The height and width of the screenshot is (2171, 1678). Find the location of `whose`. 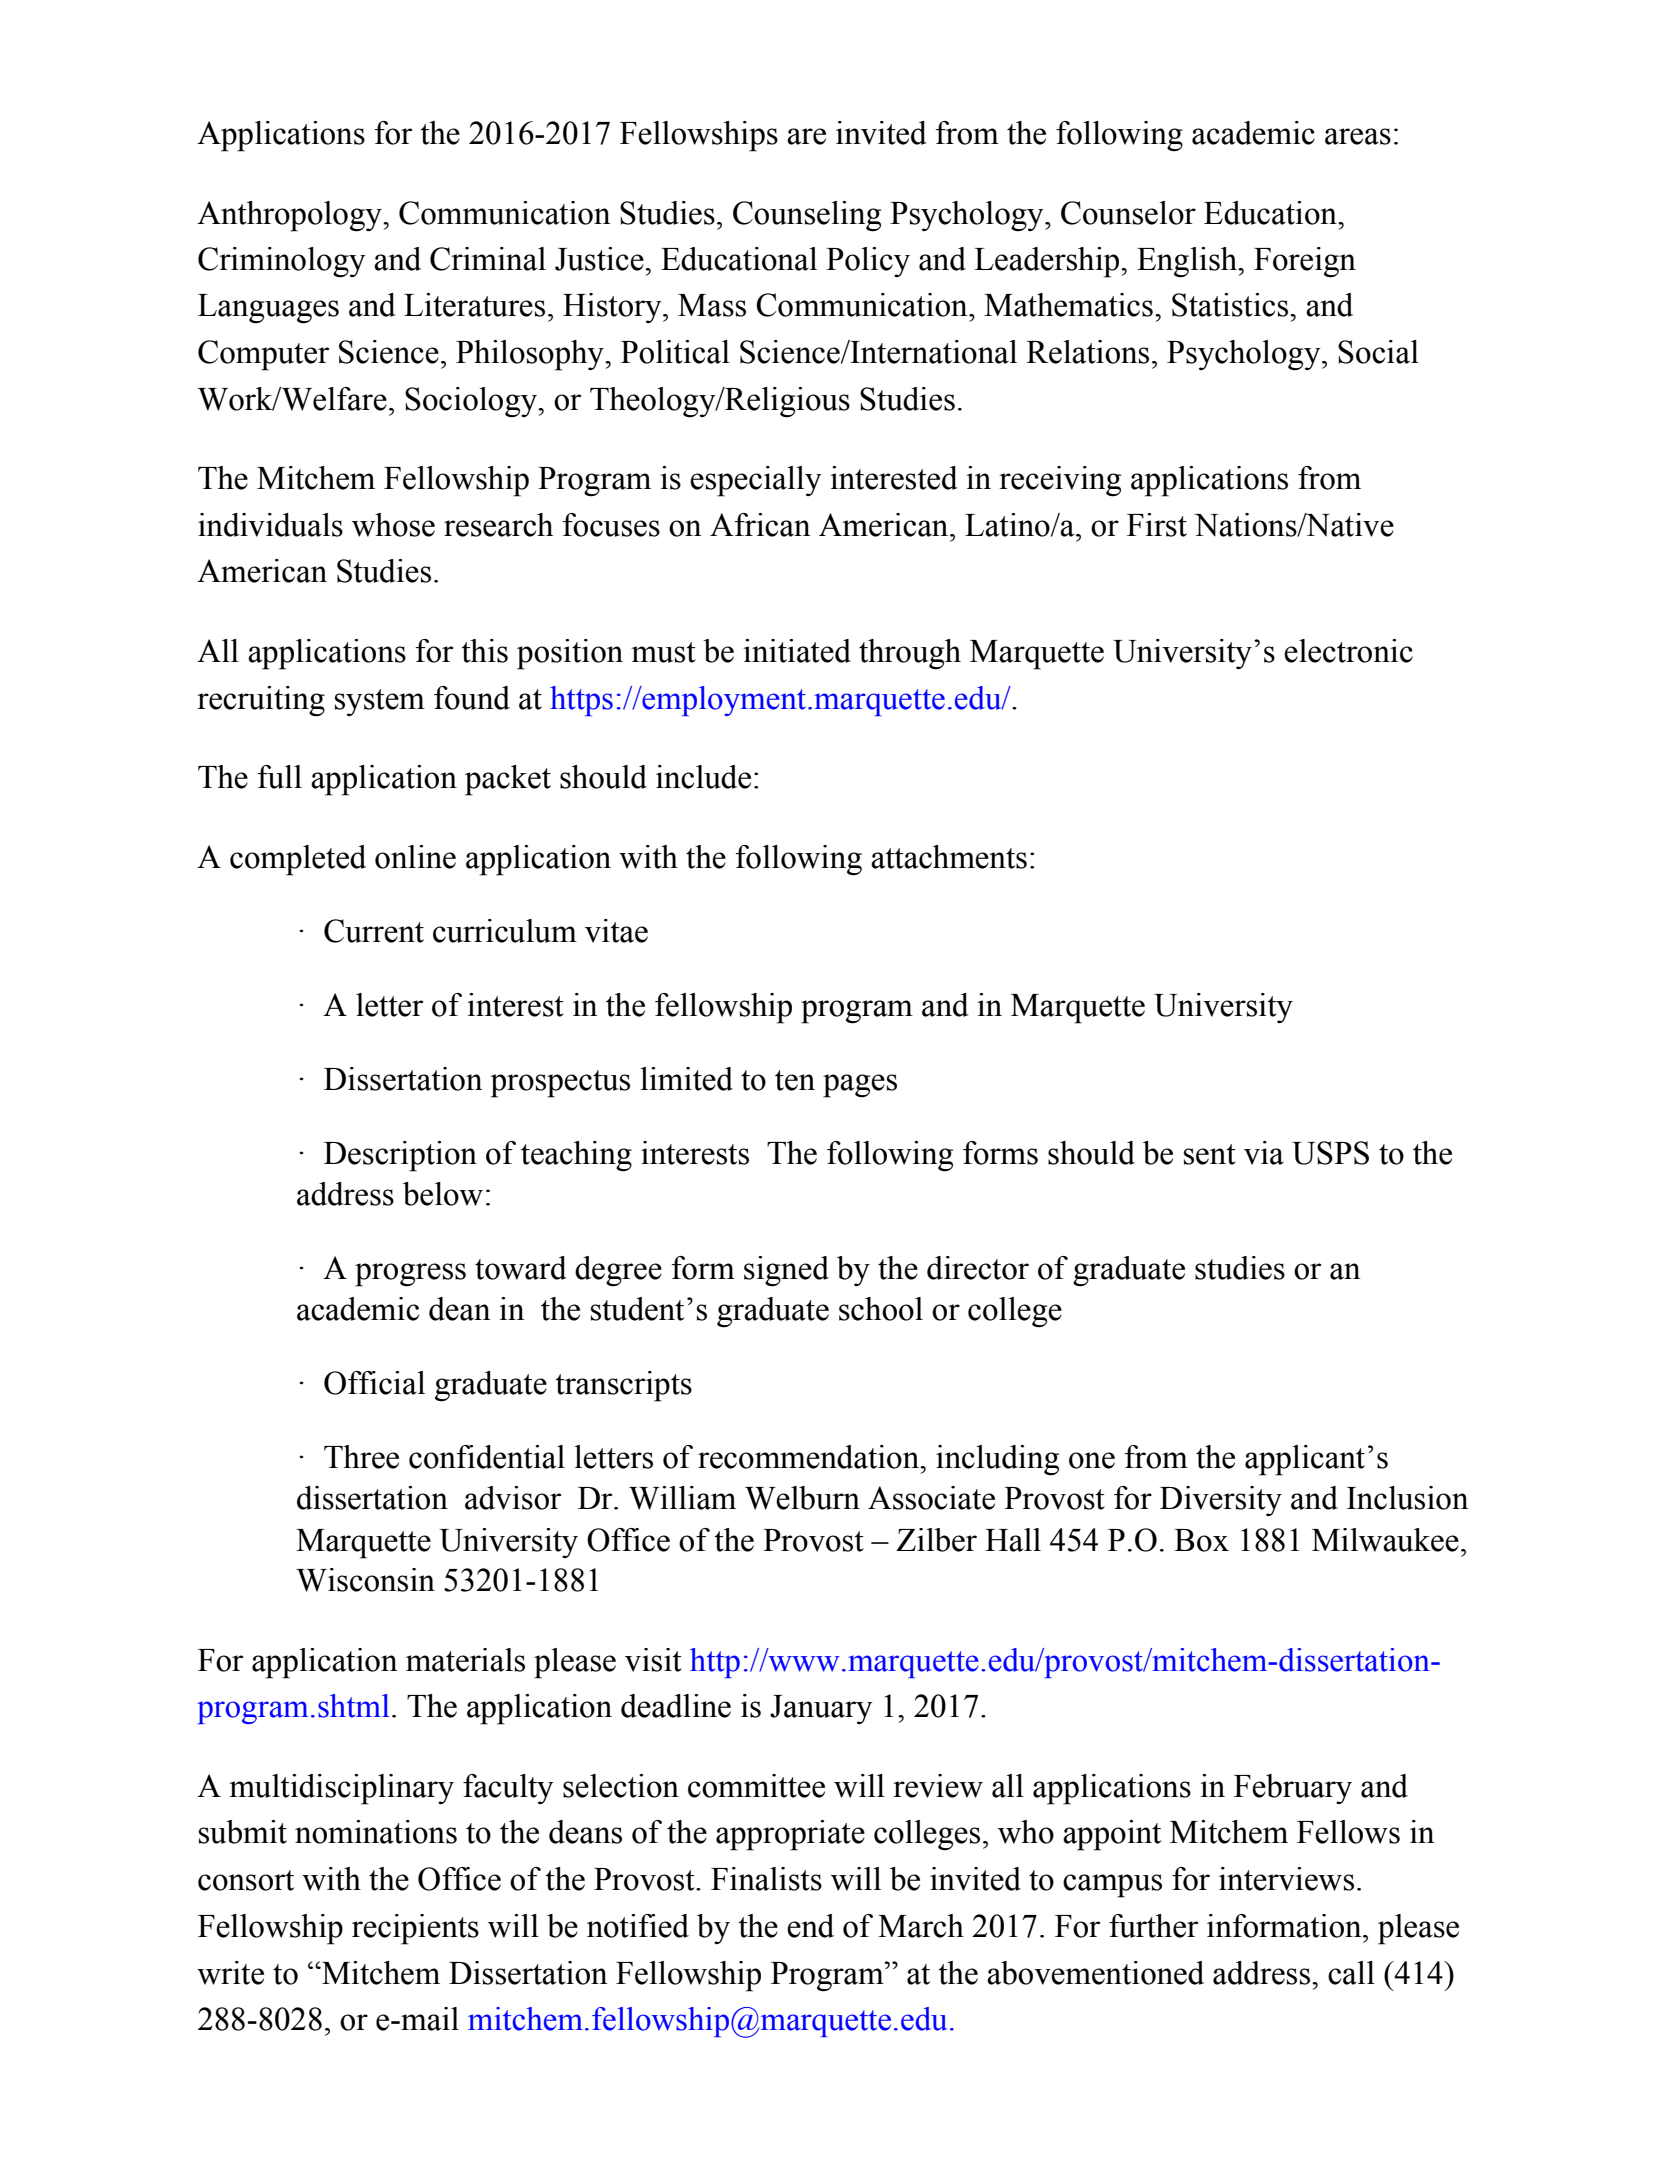

whose is located at coordinates (393, 525).
